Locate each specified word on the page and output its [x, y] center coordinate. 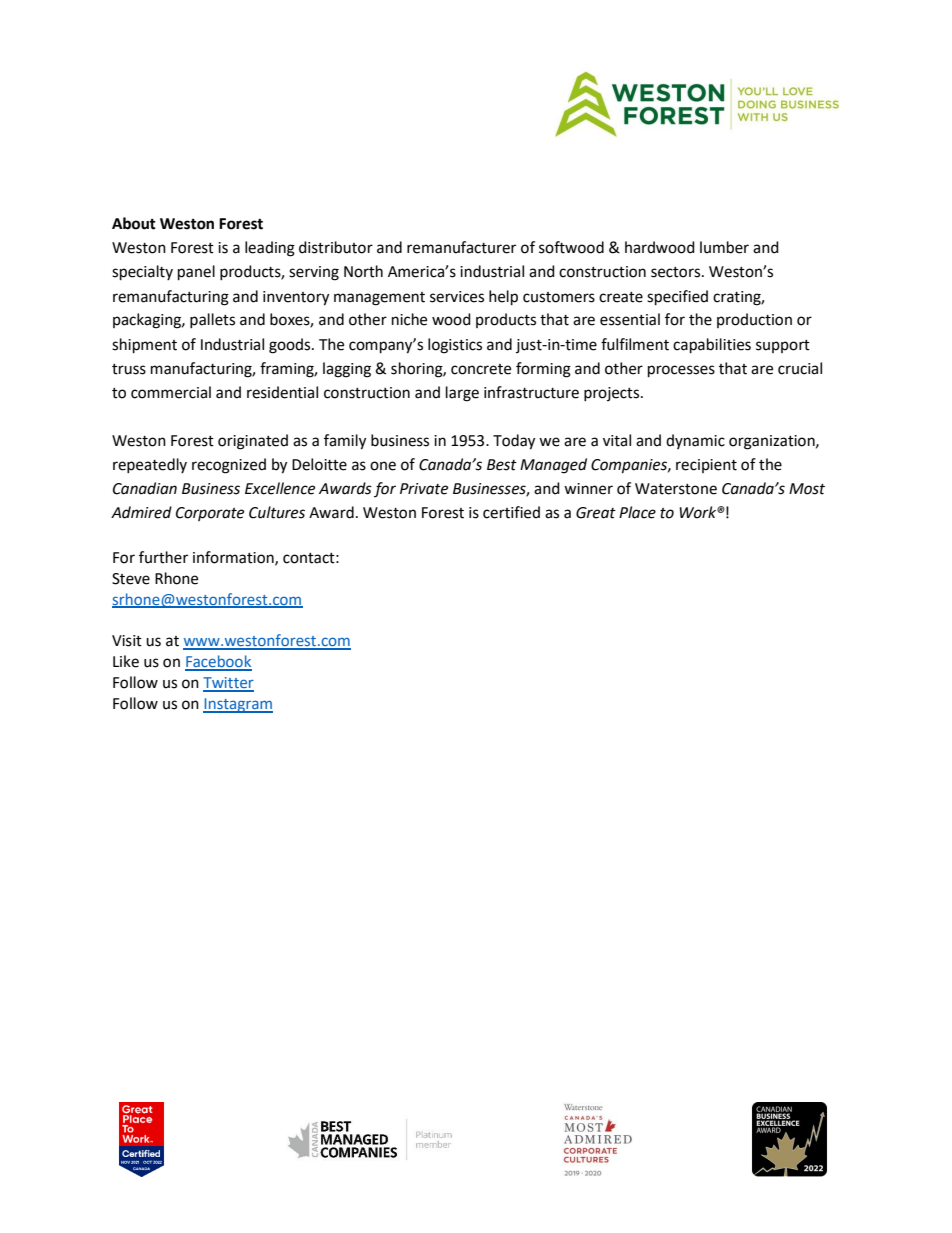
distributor [336, 247]
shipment [144, 346]
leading [270, 249]
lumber [724, 247]
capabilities [712, 346]
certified [511, 512]
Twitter [228, 684]
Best [502, 465]
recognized [229, 466]
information [234, 558]
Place [637, 512]
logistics [455, 346]
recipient [706, 466]
